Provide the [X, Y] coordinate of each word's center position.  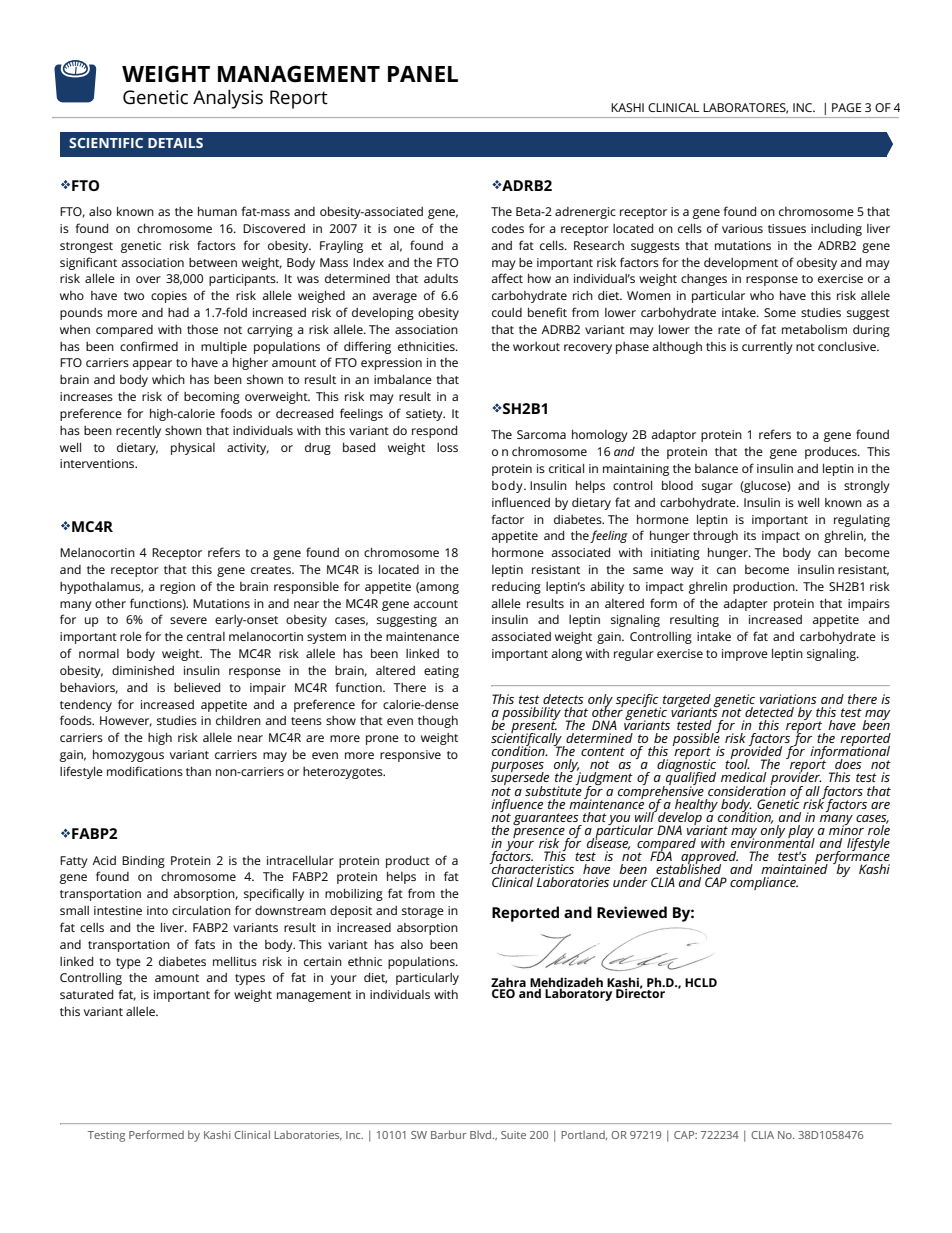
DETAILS [175, 143]
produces [832, 453]
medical [744, 777]
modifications [145, 771]
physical [193, 449]
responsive [410, 756]
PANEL [423, 74]
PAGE [846, 107]
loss [447, 447]
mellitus [235, 961]
